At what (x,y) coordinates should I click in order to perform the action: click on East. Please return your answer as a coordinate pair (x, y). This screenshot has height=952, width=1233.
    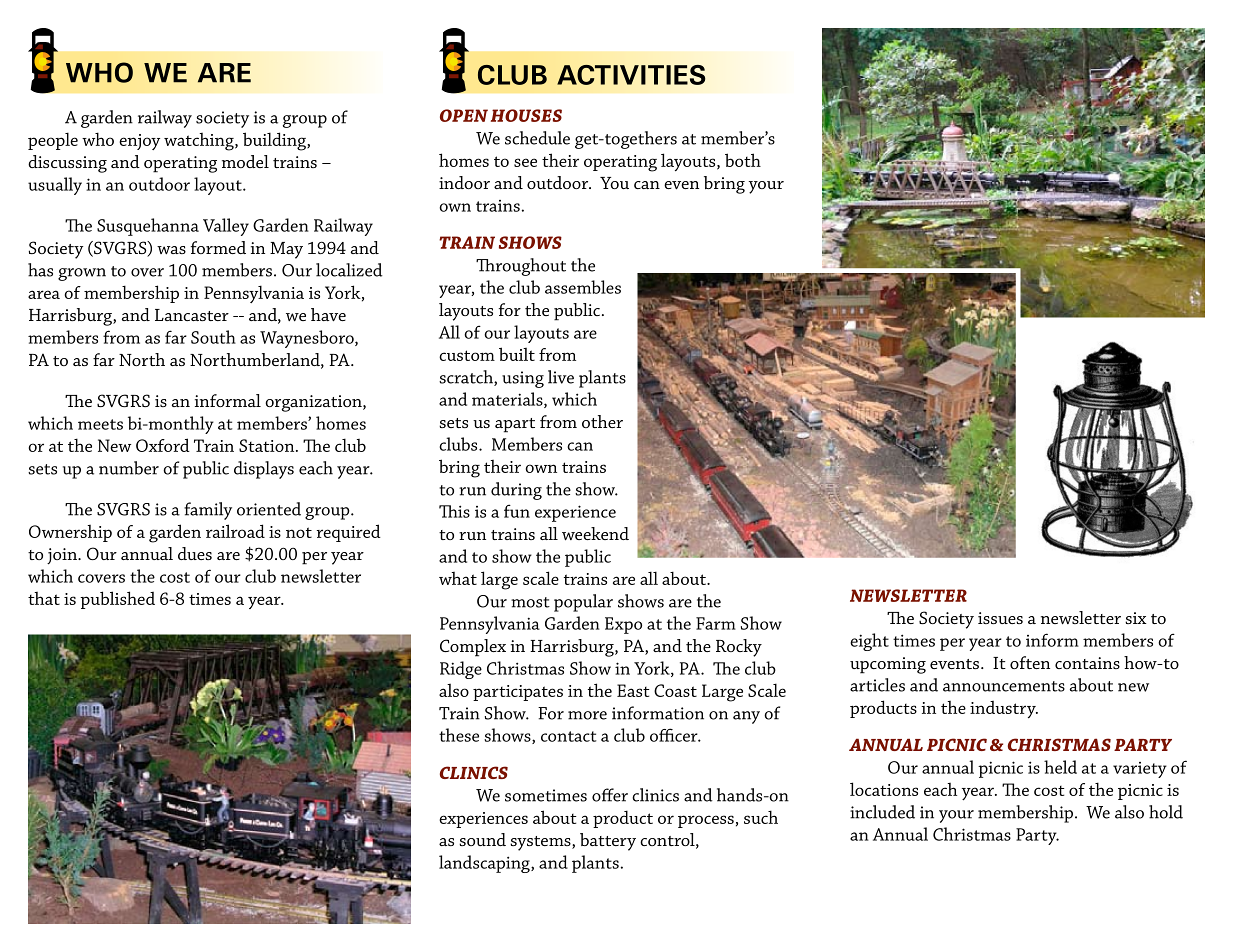
    Looking at the image, I should click on (633, 690).
